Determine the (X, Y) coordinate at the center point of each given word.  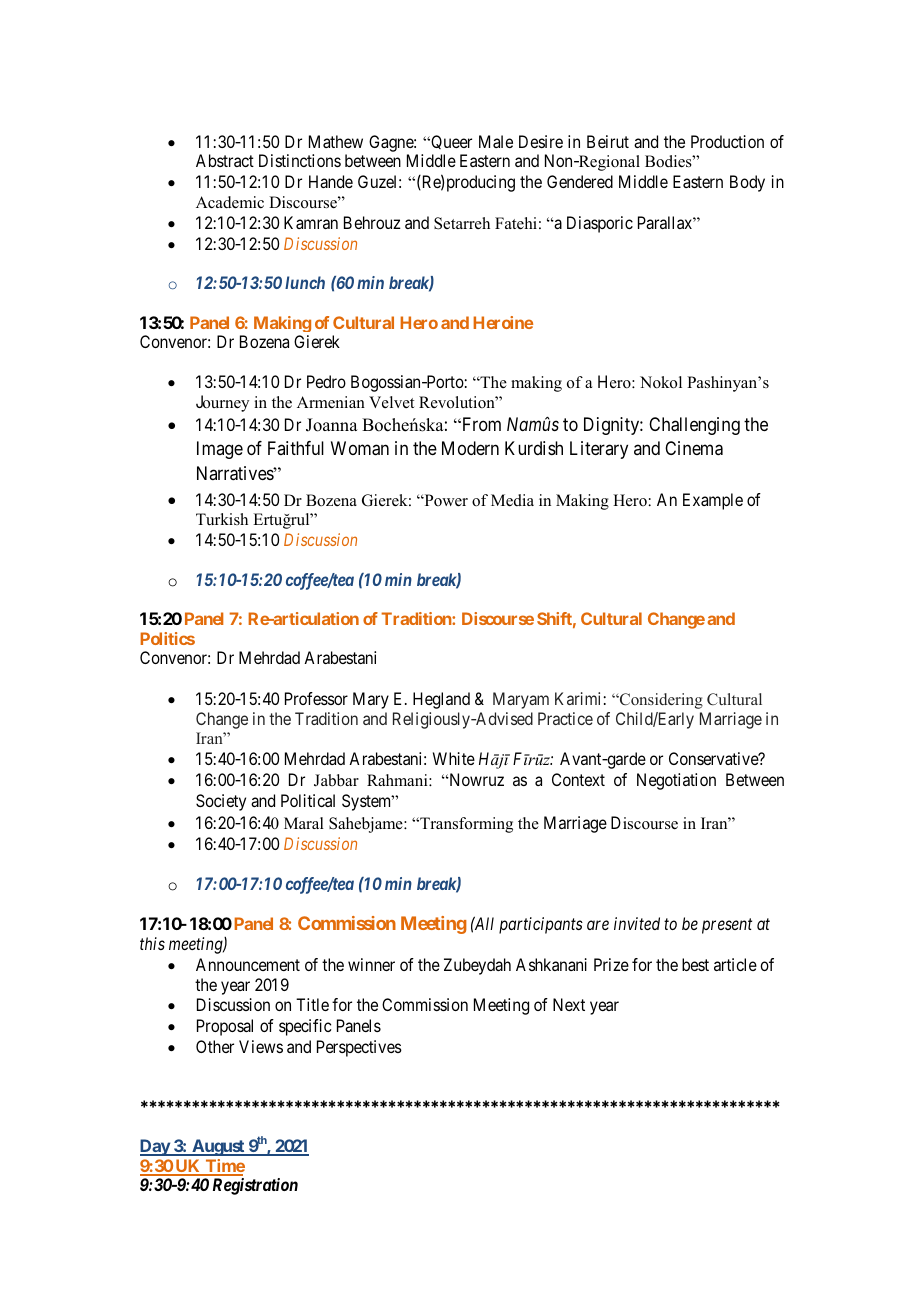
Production (727, 141)
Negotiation (676, 781)
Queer (450, 142)
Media (512, 500)
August (218, 1147)
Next (569, 1004)
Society (221, 802)
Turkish (222, 519)
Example (713, 501)
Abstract (225, 160)
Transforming (465, 825)
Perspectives (359, 1048)
